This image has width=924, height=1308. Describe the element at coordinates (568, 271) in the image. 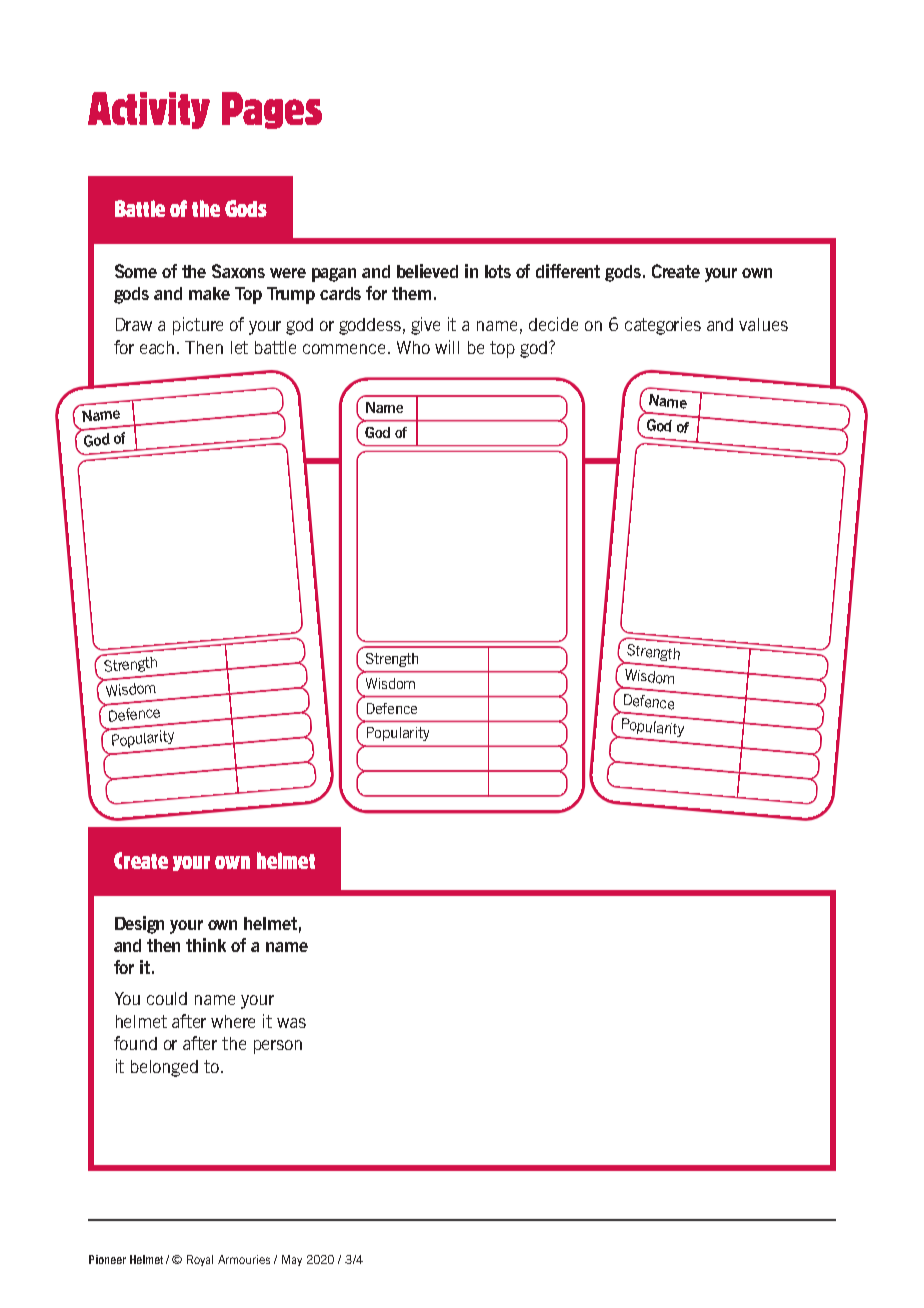

I see `different` at that location.
